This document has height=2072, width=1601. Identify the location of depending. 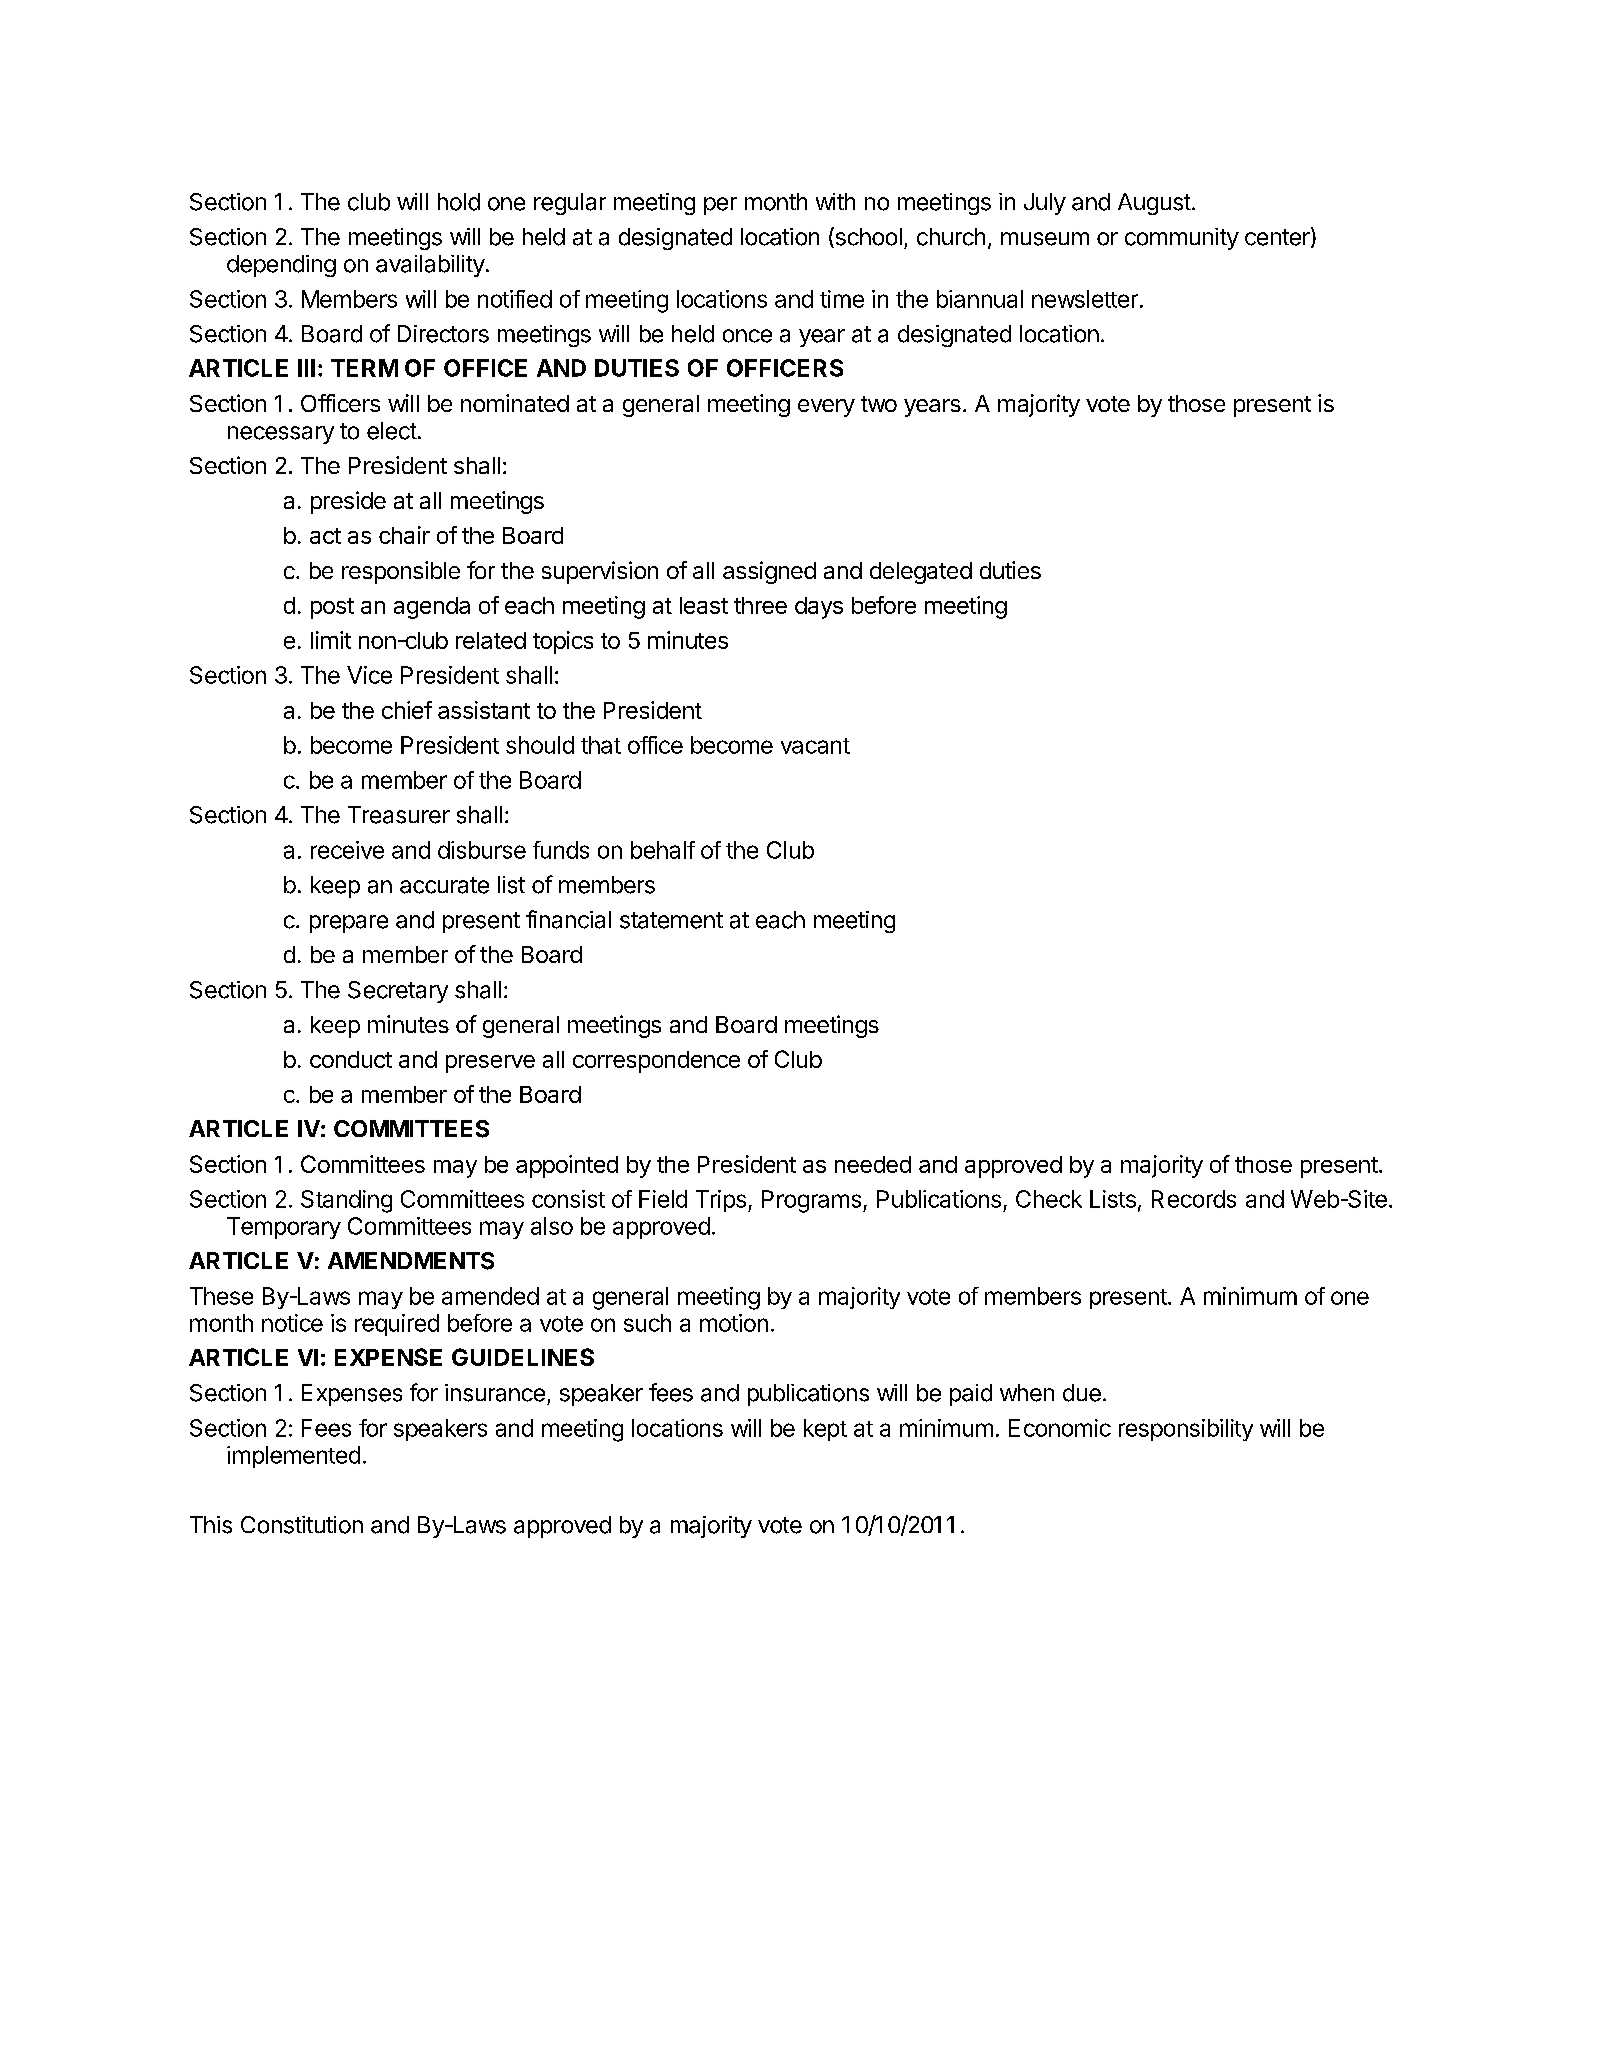
(281, 266).
